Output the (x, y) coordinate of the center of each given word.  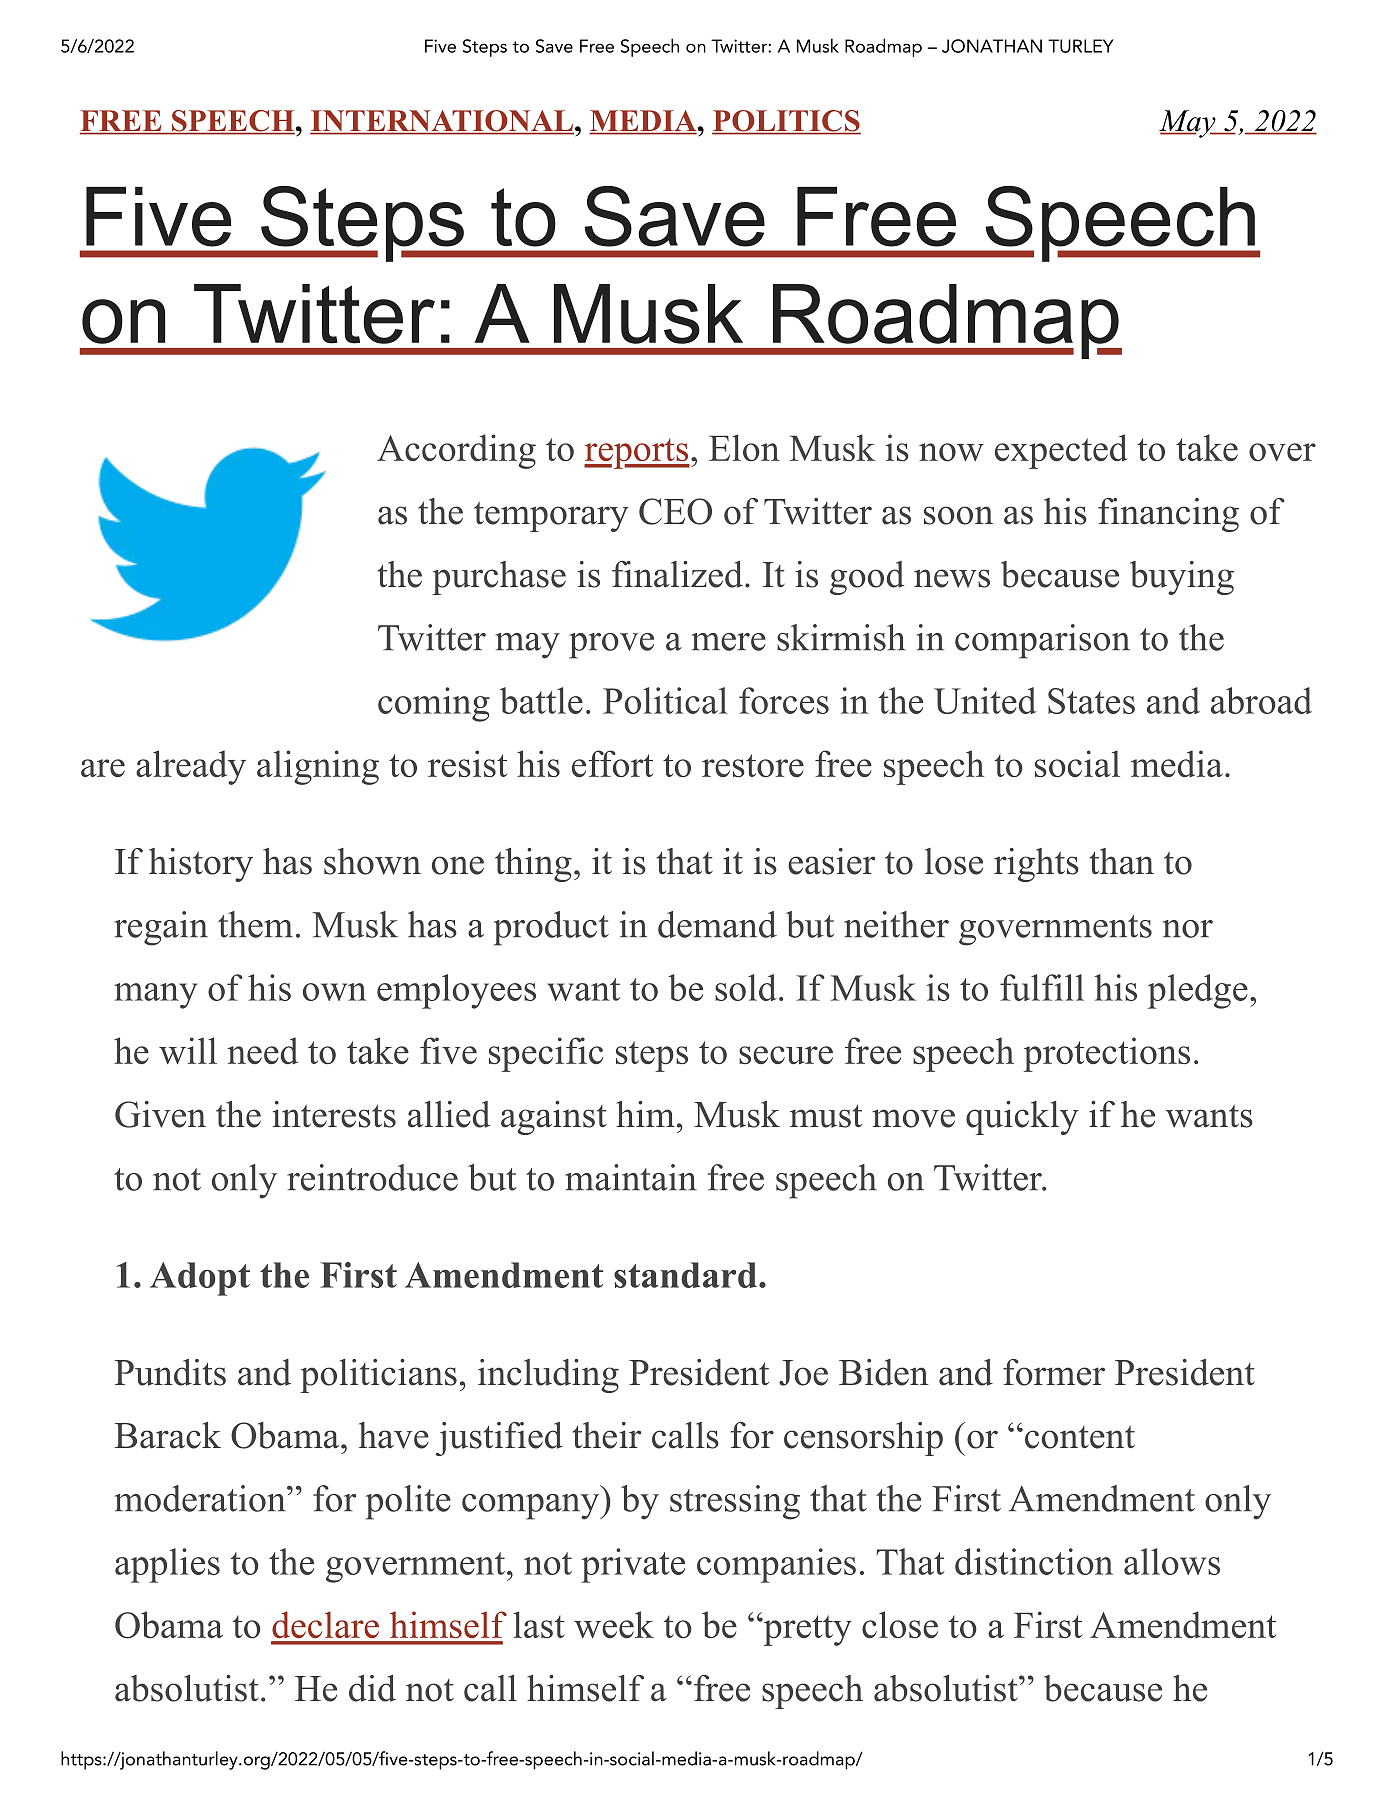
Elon (744, 447)
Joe (803, 1373)
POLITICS (786, 122)
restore (753, 765)
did (372, 1688)
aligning (318, 767)
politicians (378, 1376)
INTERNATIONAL (442, 122)
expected (1061, 451)
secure (786, 1055)
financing (1168, 515)
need (262, 1050)
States (1091, 701)
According (456, 451)
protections (1107, 1054)
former (1054, 1372)
